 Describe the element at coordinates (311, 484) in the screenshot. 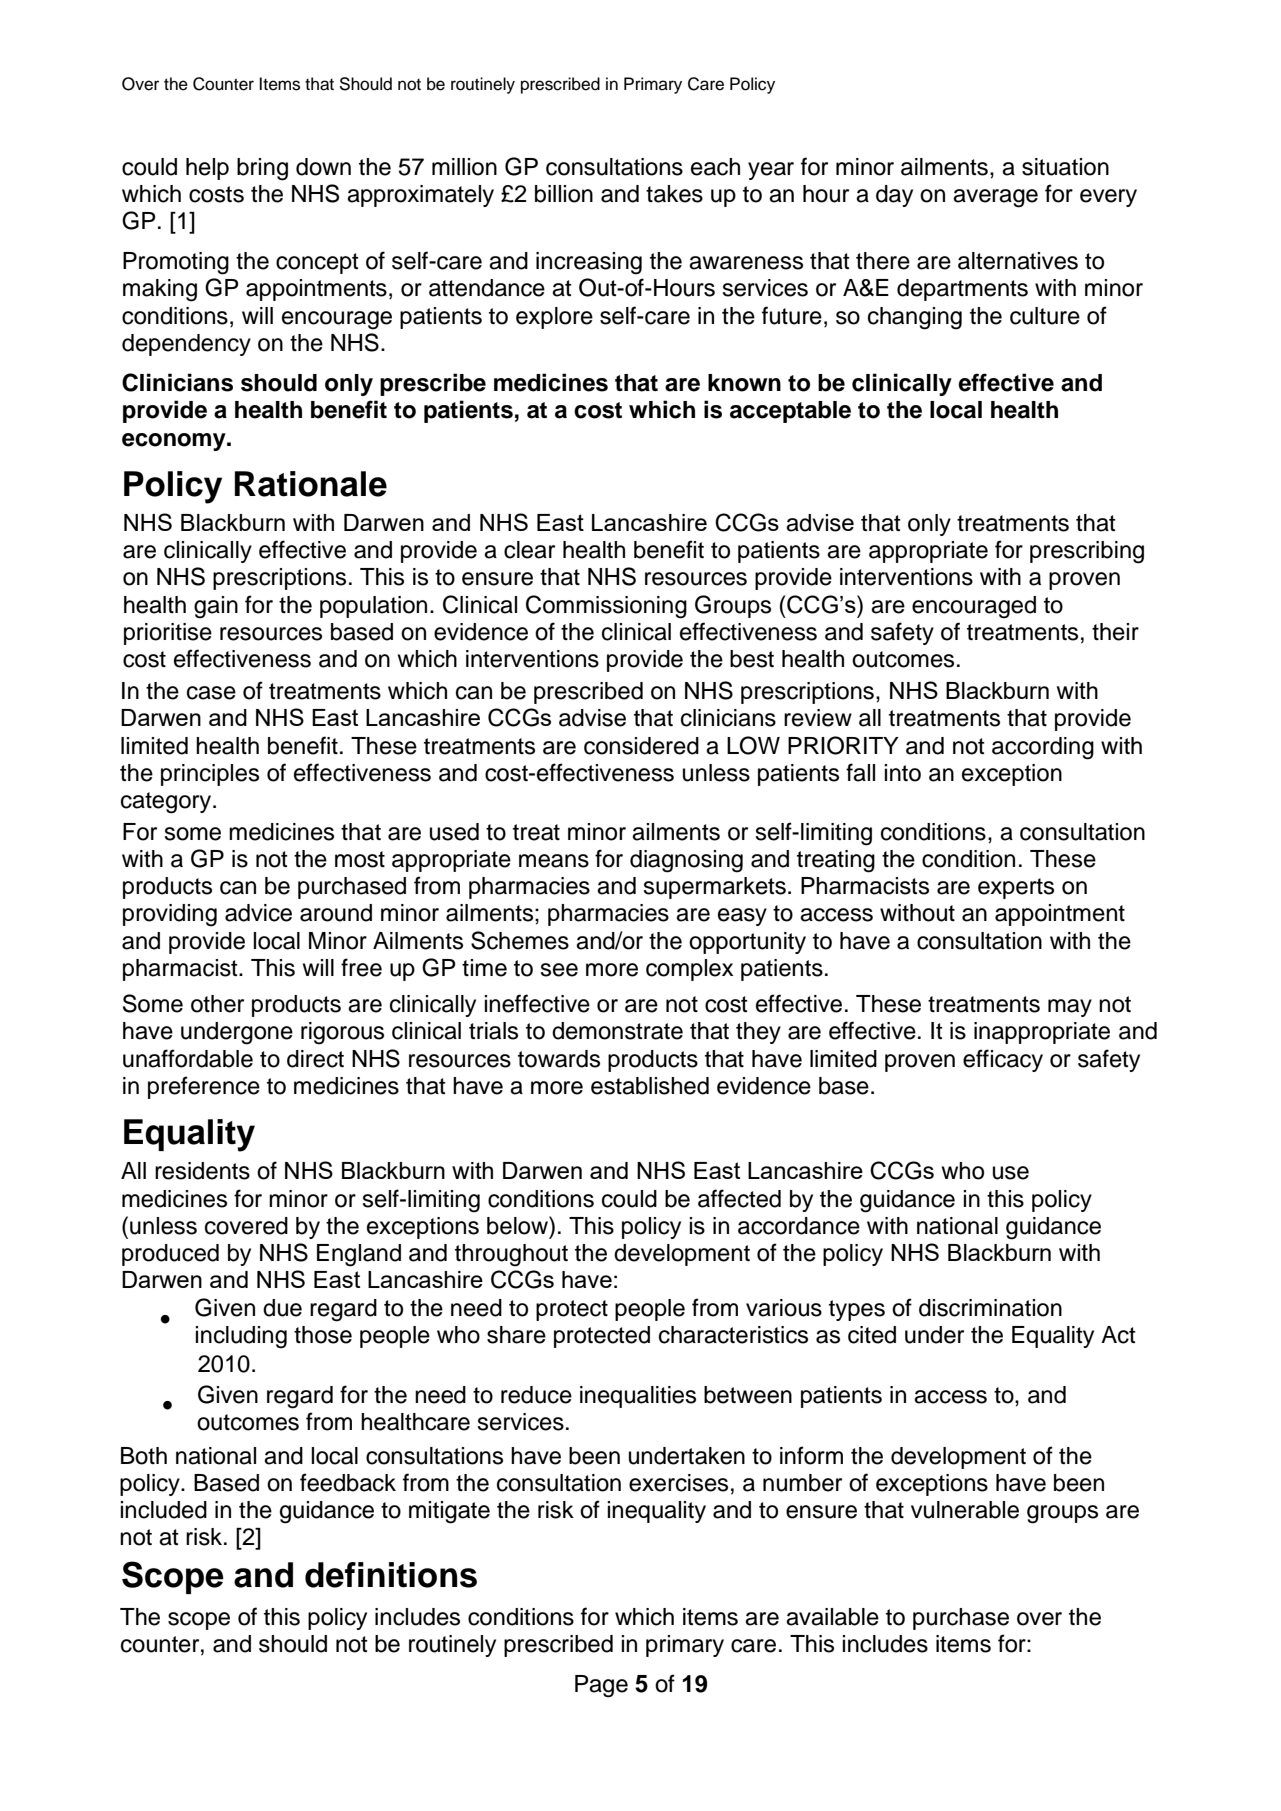

I see `Rationale` at that location.
